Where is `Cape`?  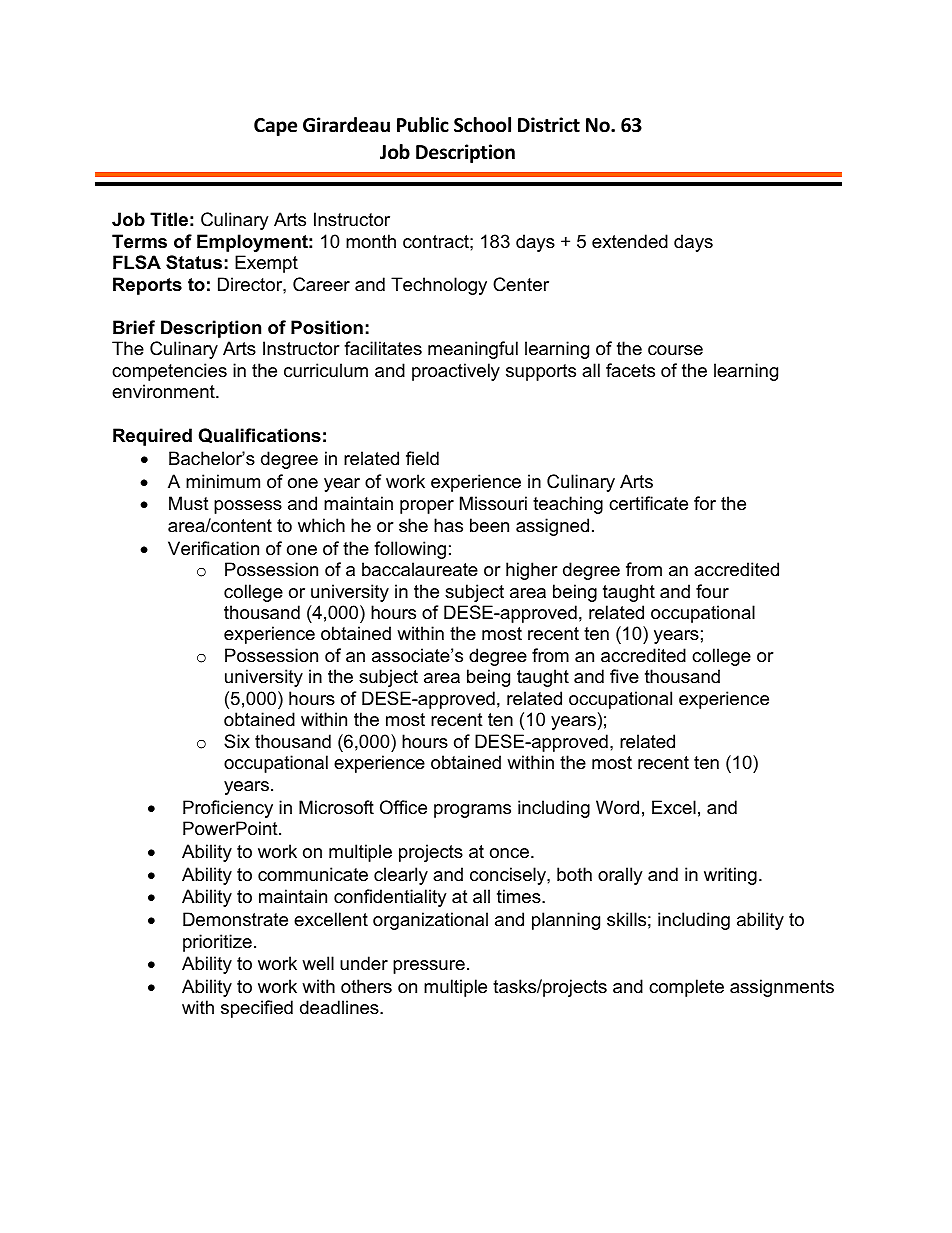 Cape is located at coordinates (275, 127).
